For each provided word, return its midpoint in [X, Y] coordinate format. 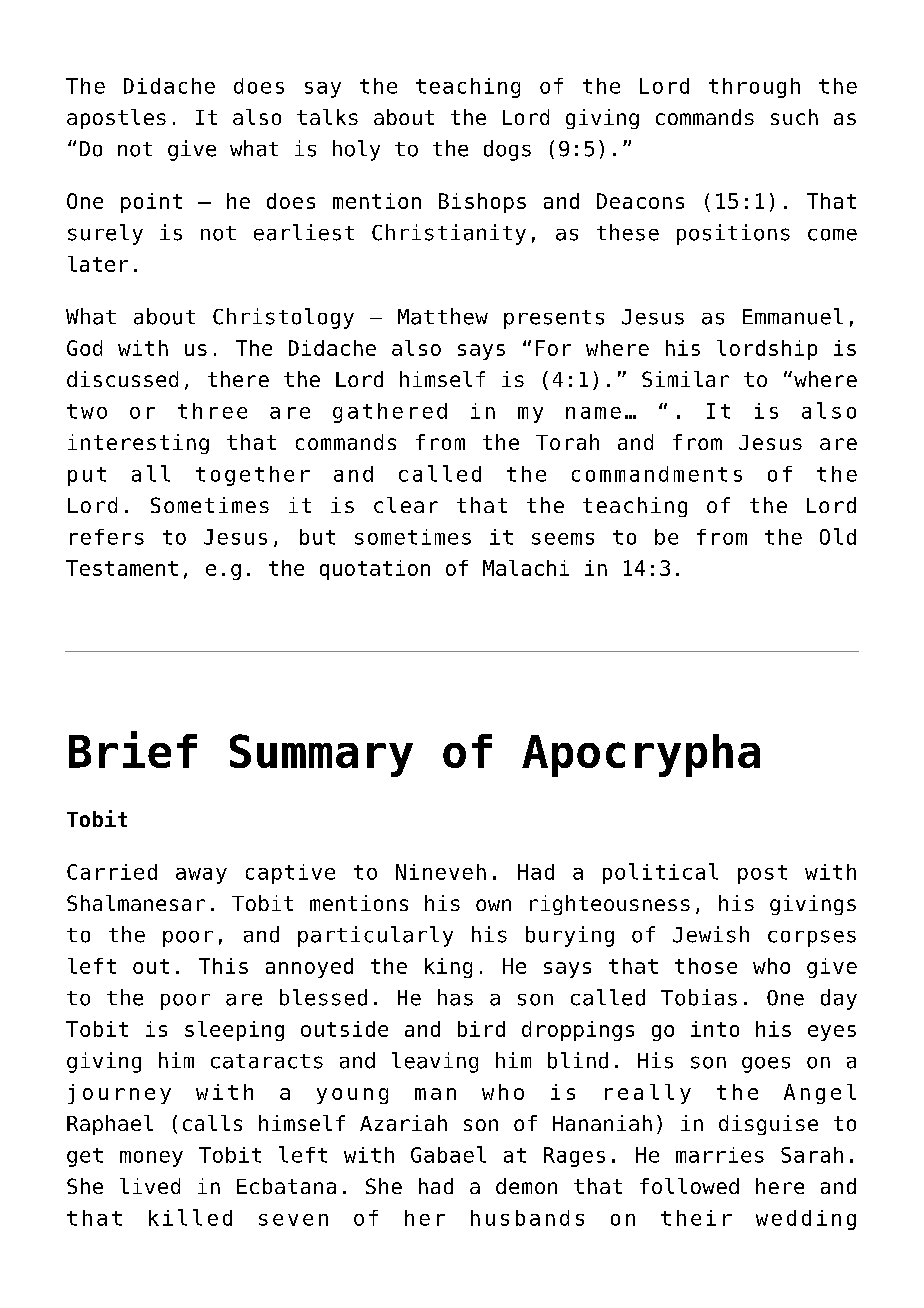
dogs [507, 150]
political [660, 873]
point [151, 203]
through [754, 88]
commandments [657, 474]
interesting [138, 444]
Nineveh [441, 872]
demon [526, 1186]
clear [406, 505]
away [201, 876]
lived [150, 1186]
